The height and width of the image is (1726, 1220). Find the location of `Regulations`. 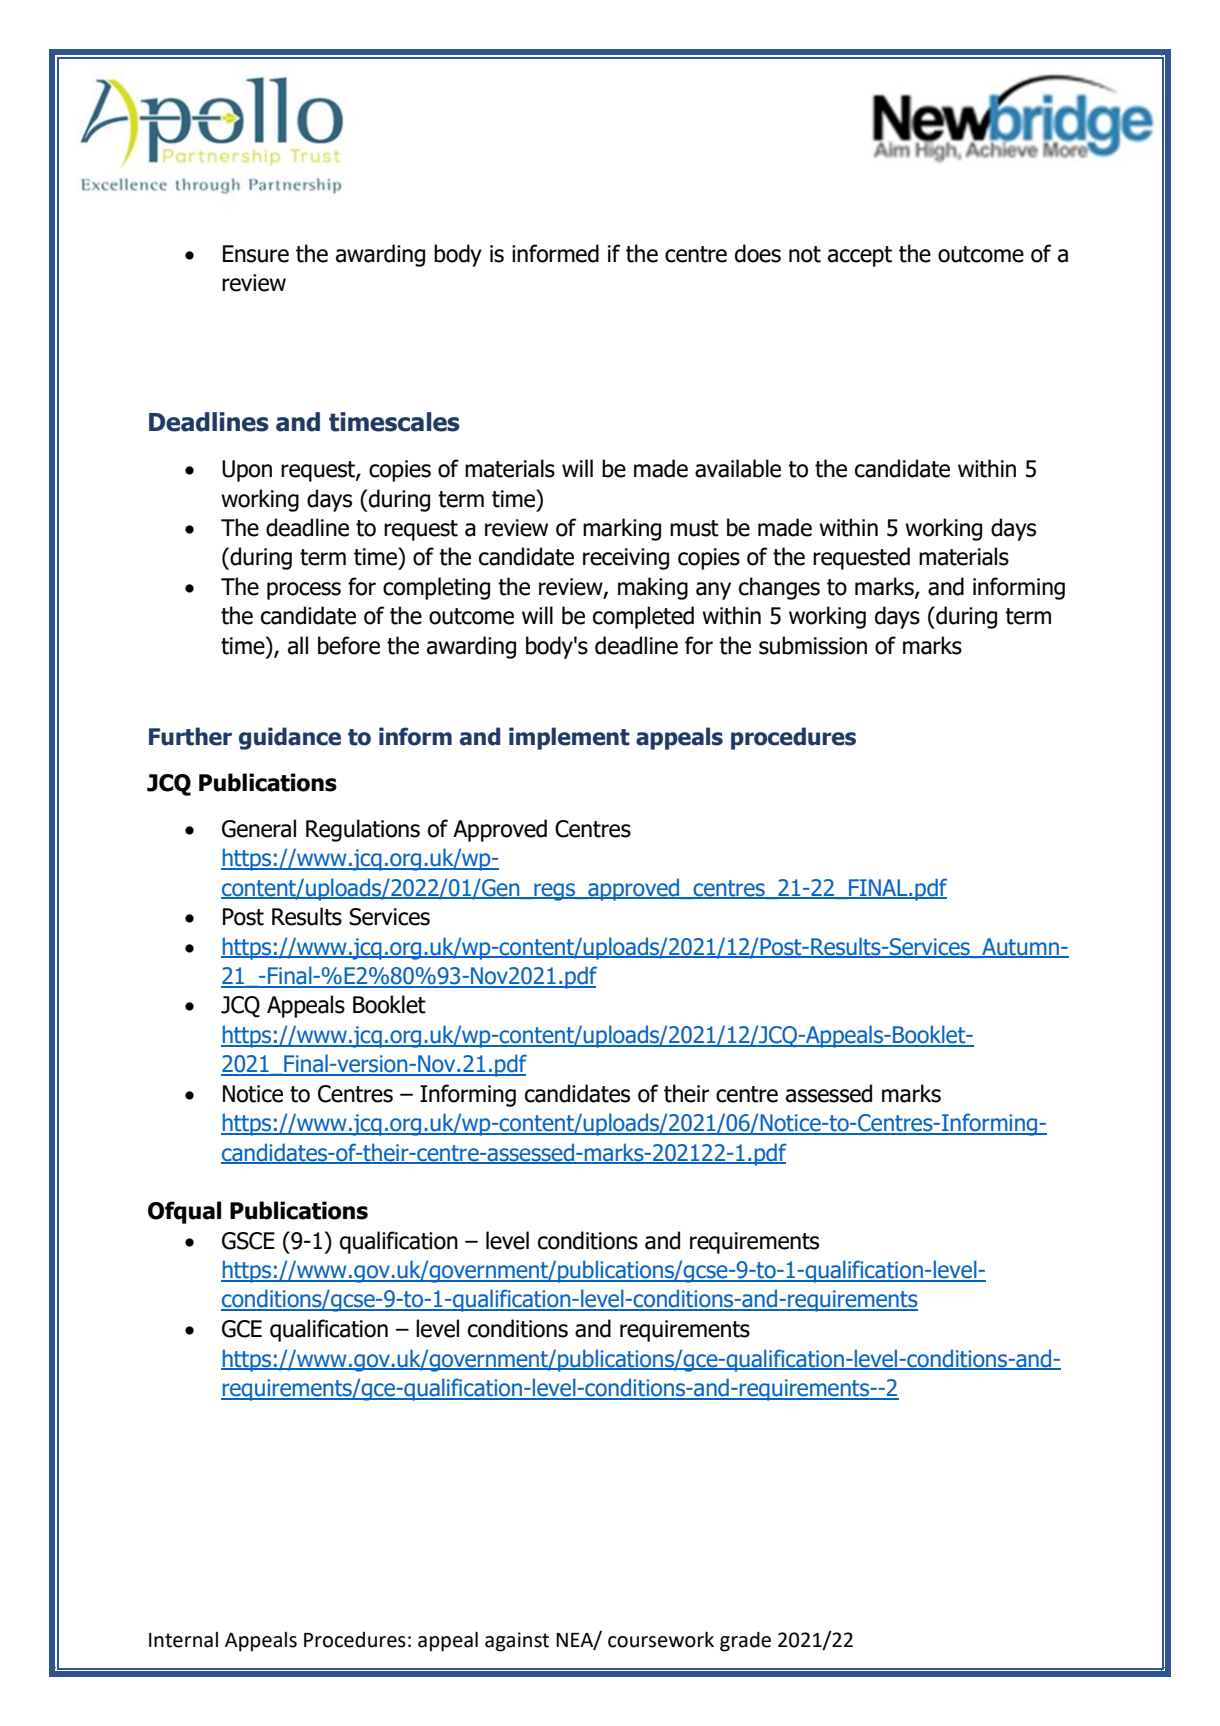

Regulations is located at coordinates (363, 830).
